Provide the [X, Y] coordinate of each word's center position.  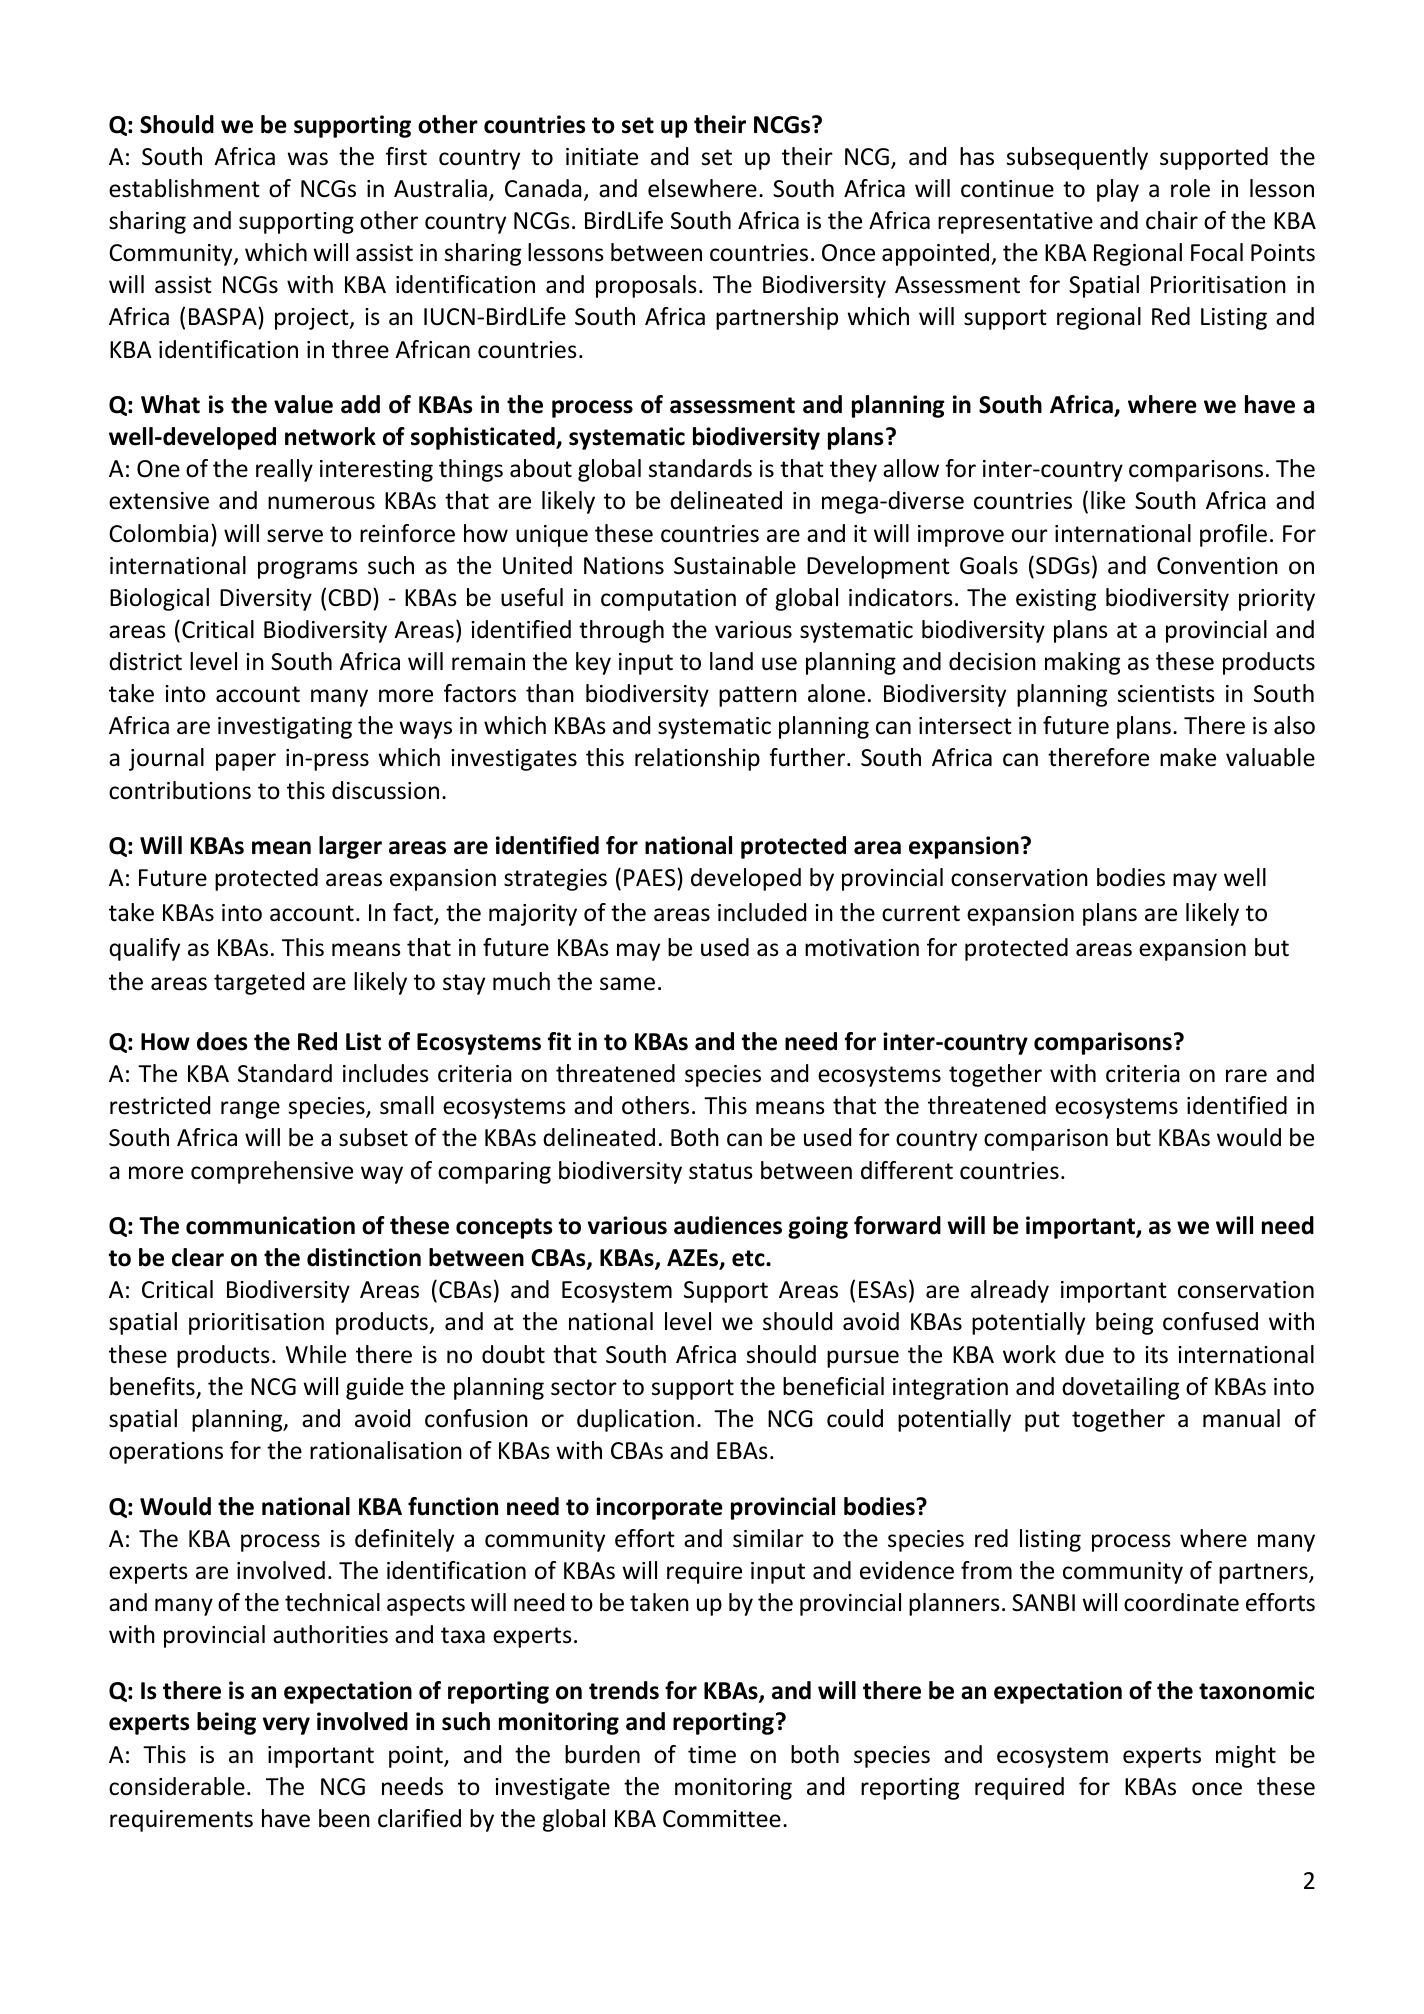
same [627, 984]
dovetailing [1120, 1388]
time [712, 1755]
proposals [646, 286]
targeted [259, 983]
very [286, 1726]
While [316, 1354]
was [307, 159]
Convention [1217, 566]
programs [308, 570]
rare [1246, 1076]
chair [1172, 220]
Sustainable [735, 565]
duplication [635, 1420]
